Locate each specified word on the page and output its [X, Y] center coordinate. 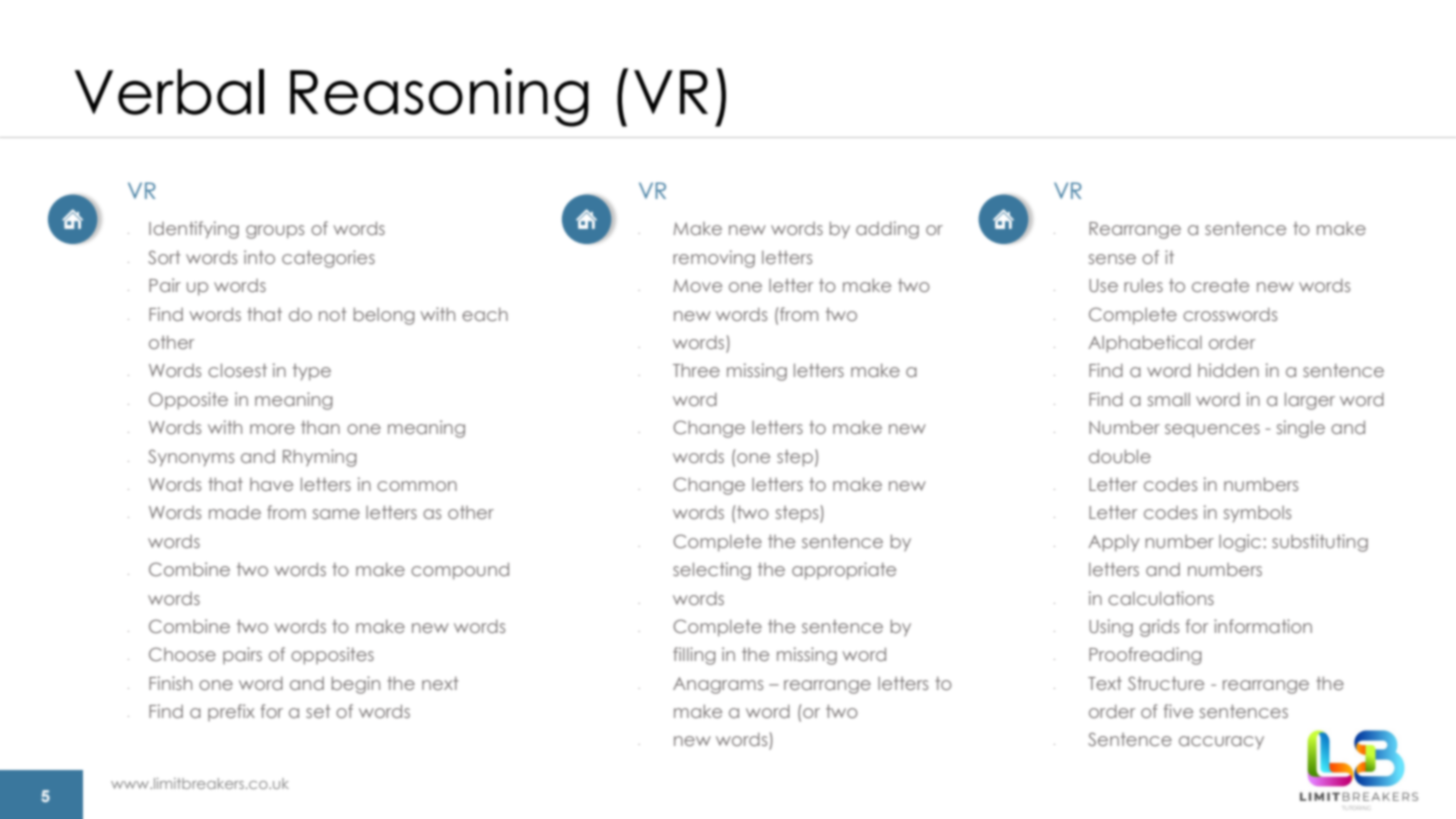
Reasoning [439, 97]
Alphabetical [1145, 344]
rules [1143, 285]
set [318, 711]
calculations [1161, 598]
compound [460, 571]
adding [887, 230]
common [417, 486]
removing [714, 259]
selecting [712, 571]
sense [1112, 259]
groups [275, 232]
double [1120, 456]
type [312, 372]
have [271, 484]
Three [696, 370]
